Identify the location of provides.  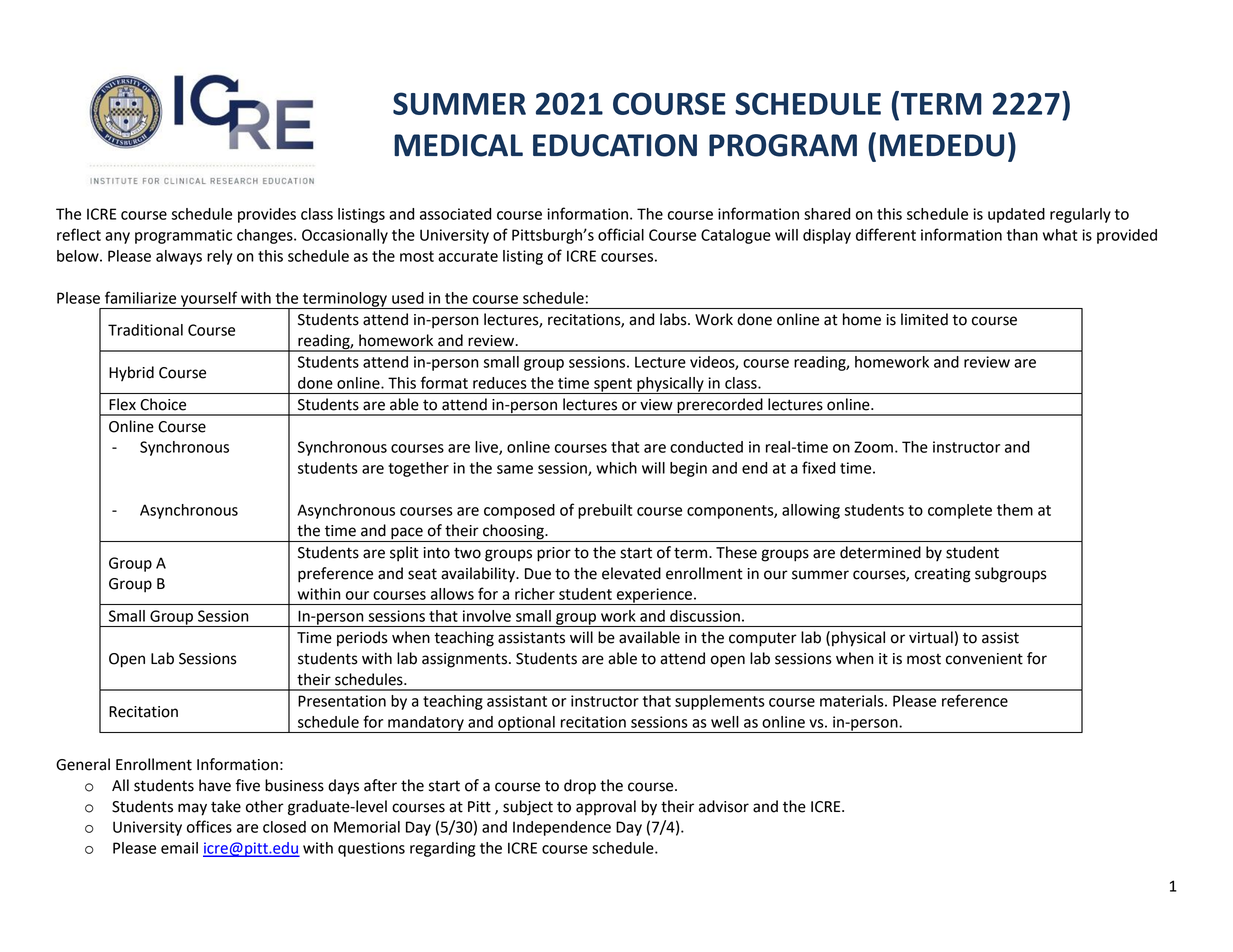
(267, 215).
